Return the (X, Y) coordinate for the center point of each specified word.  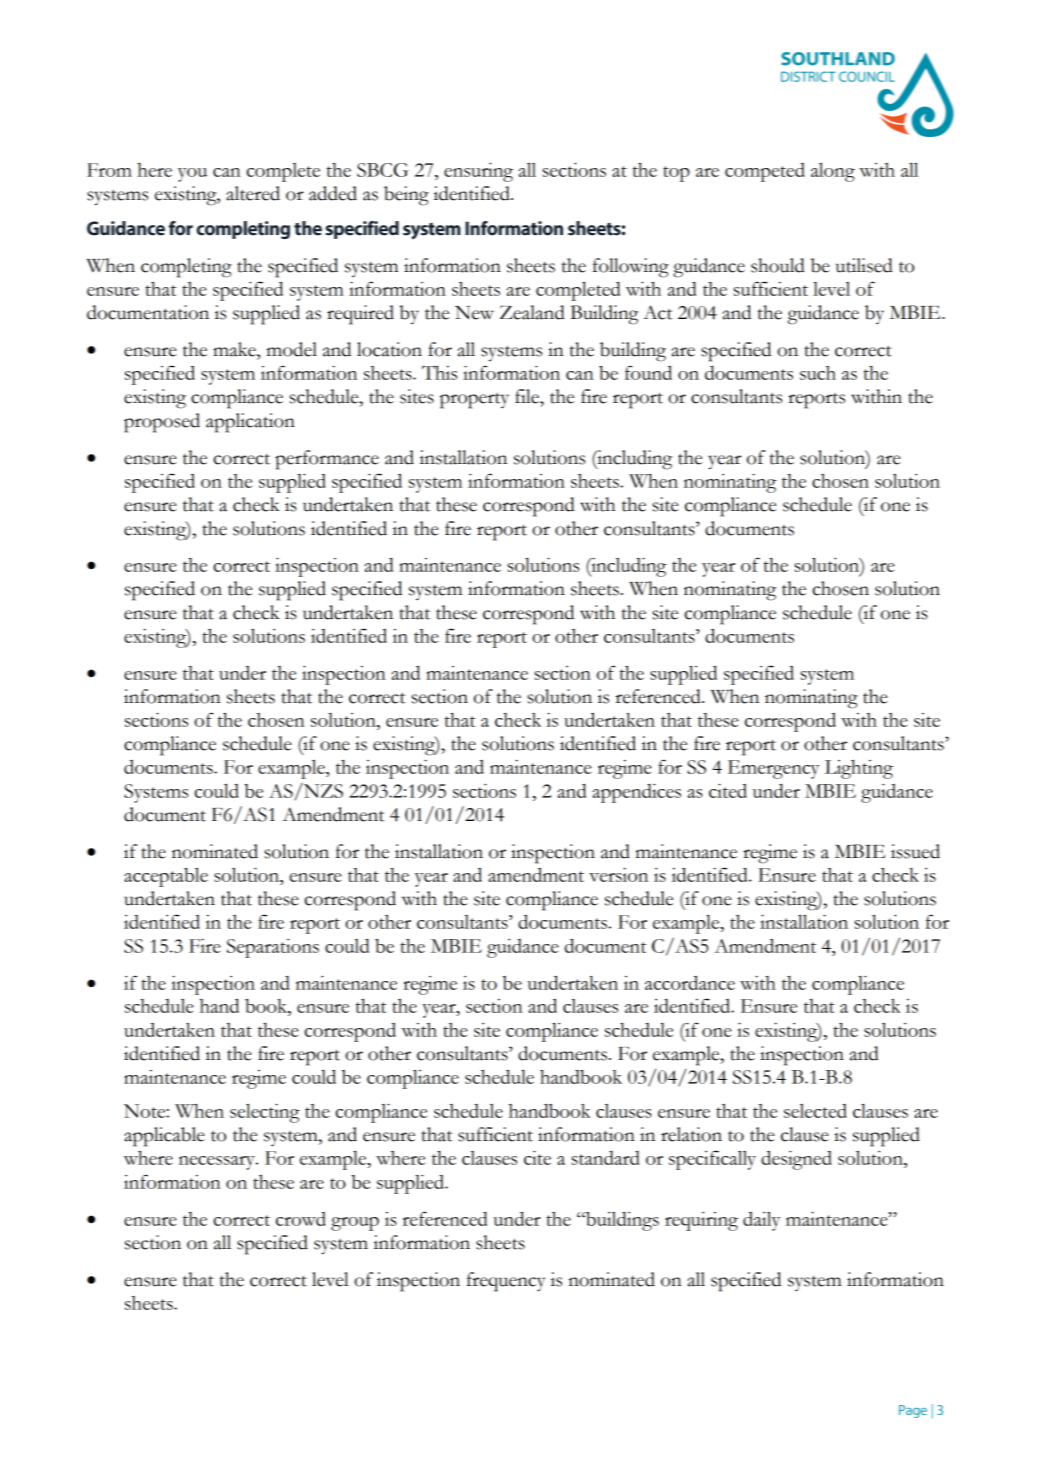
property (474, 401)
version (618, 875)
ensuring (478, 172)
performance (327, 460)
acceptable (166, 877)
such (818, 373)
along (833, 172)
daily (761, 1221)
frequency (506, 1282)
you (192, 175)
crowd (301, 1219)
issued (915, 851)
